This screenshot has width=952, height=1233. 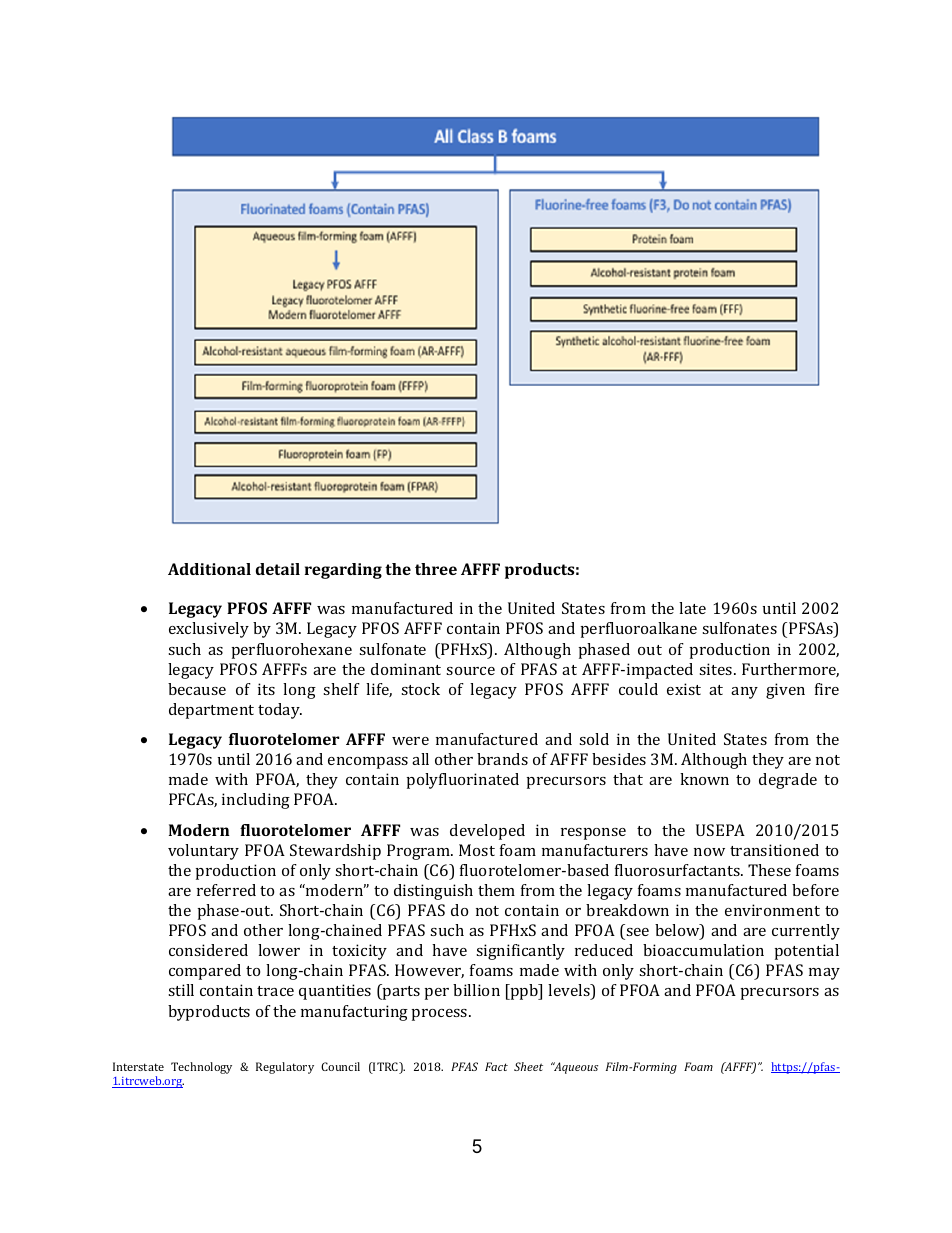 I want to click on developed, so click(x=487, y=832).
